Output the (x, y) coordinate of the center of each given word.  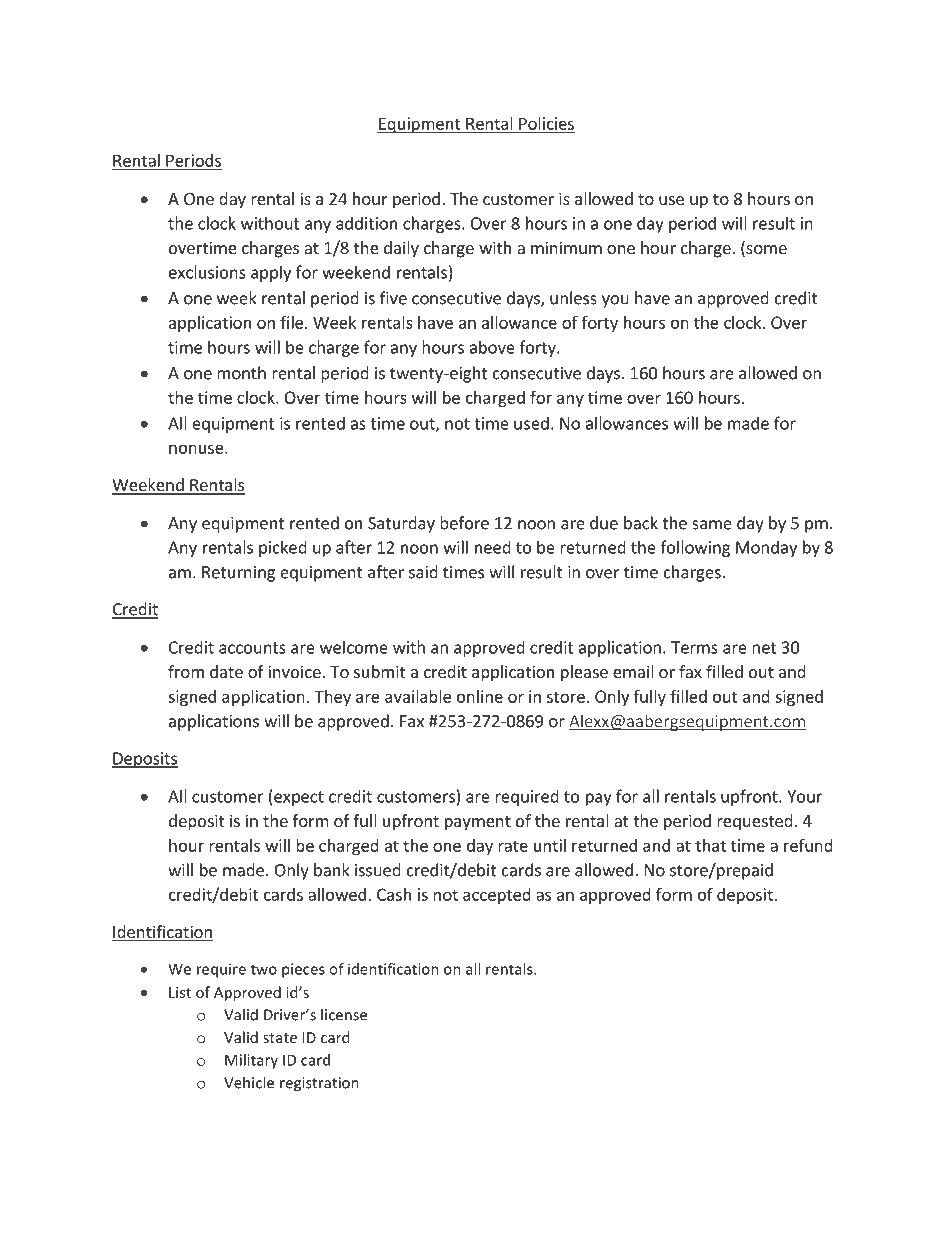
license (344, 1014)
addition (366, 223)
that (710, 845)
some (765, 251)
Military (251, 1061)
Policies (546, 124)
